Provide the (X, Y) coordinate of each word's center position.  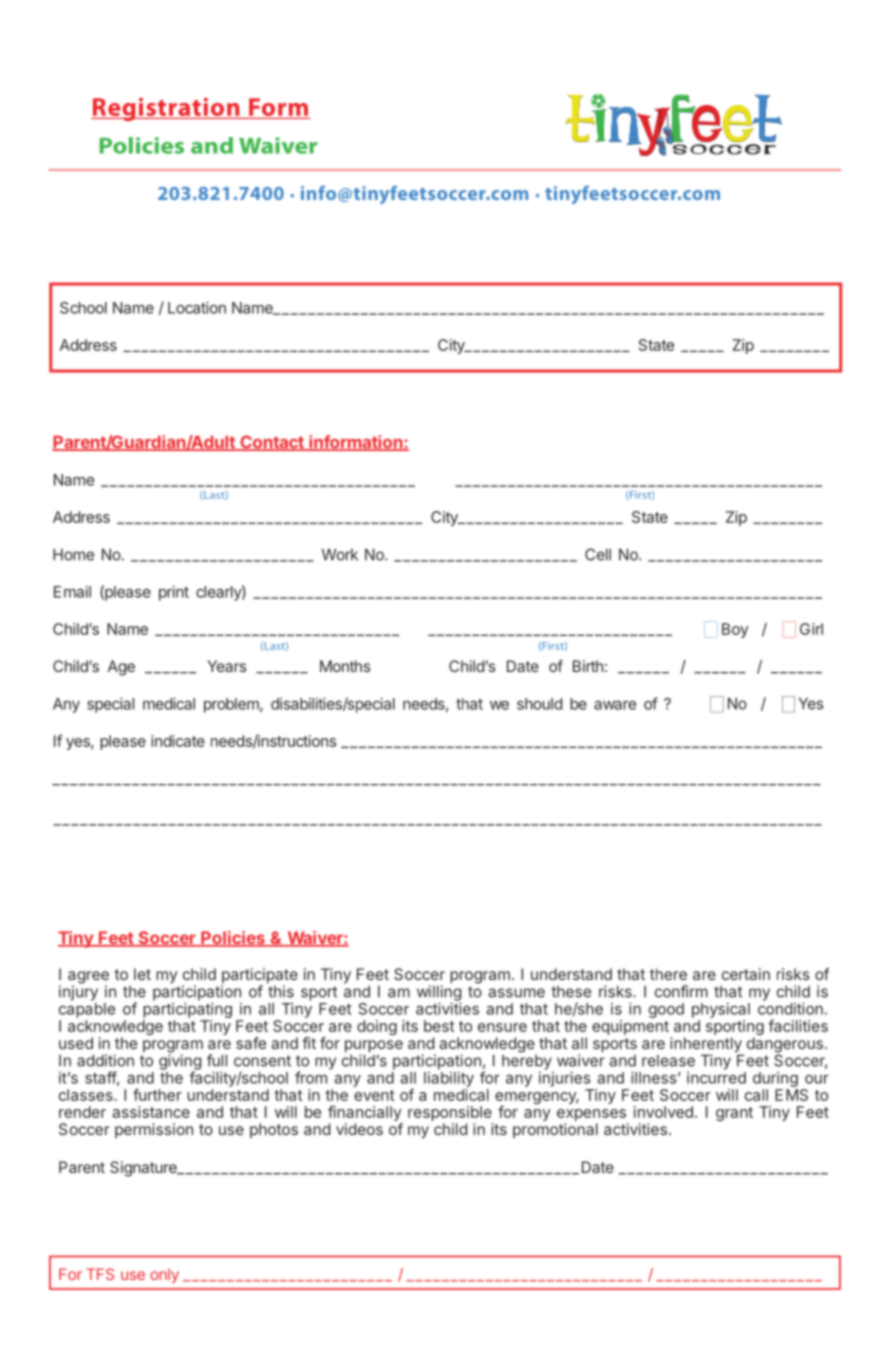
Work (340, 554)
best (439, 1026)
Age (121, 668)
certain (746, 974)
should (539, 704)
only (164, 1275)
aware (615, 705)
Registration (166, 109)
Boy (735, 630)
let (142, 974)
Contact (272, 443)
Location (197, 307)
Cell (598, 554)
